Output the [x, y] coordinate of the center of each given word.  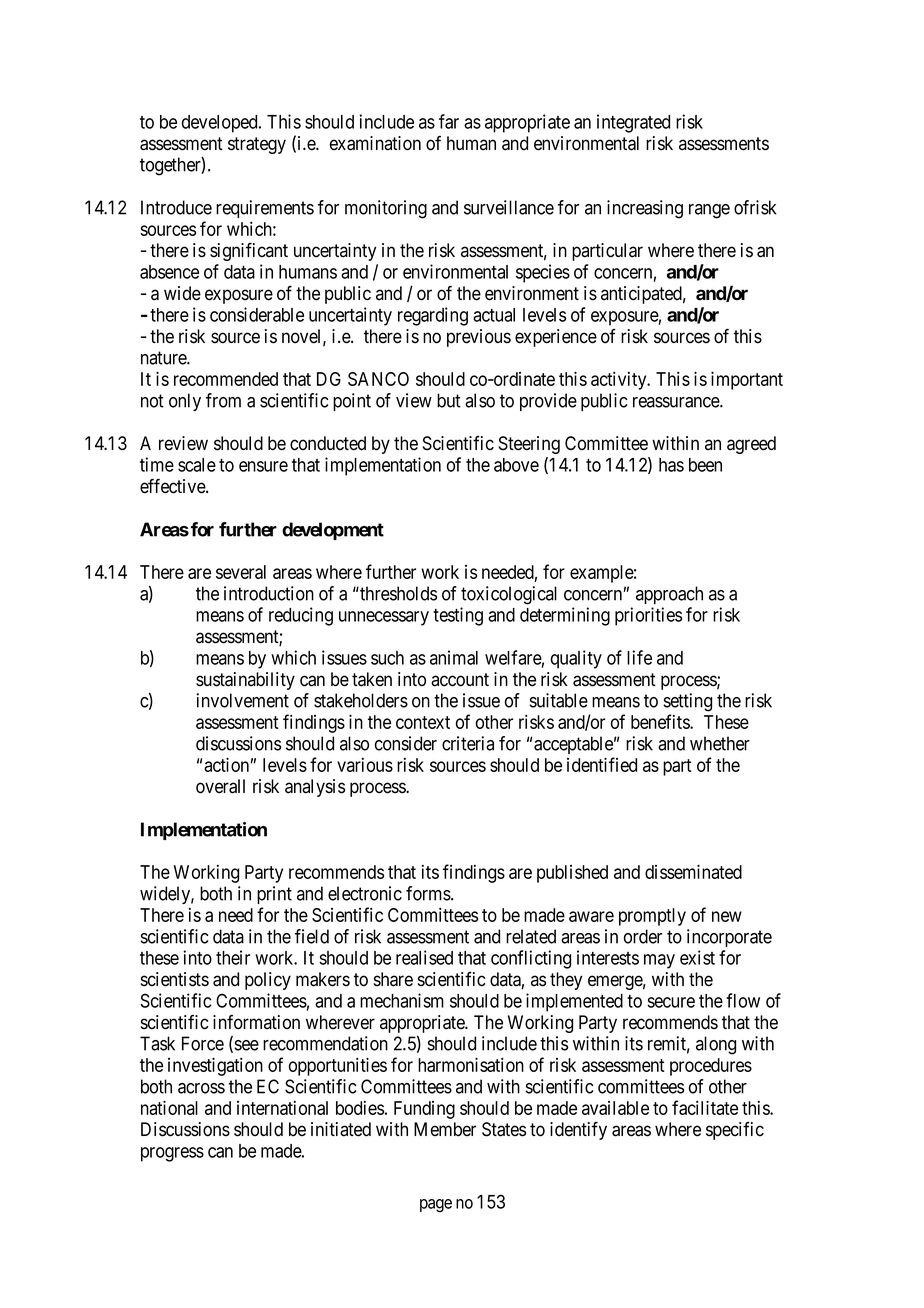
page [436, 1206]
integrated [633, 123]
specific [735, 1131]
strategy [257, 145]
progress [172, 1154]
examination [375, 143]
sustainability [245, 681]
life [639, 657]
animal [454, 657]
